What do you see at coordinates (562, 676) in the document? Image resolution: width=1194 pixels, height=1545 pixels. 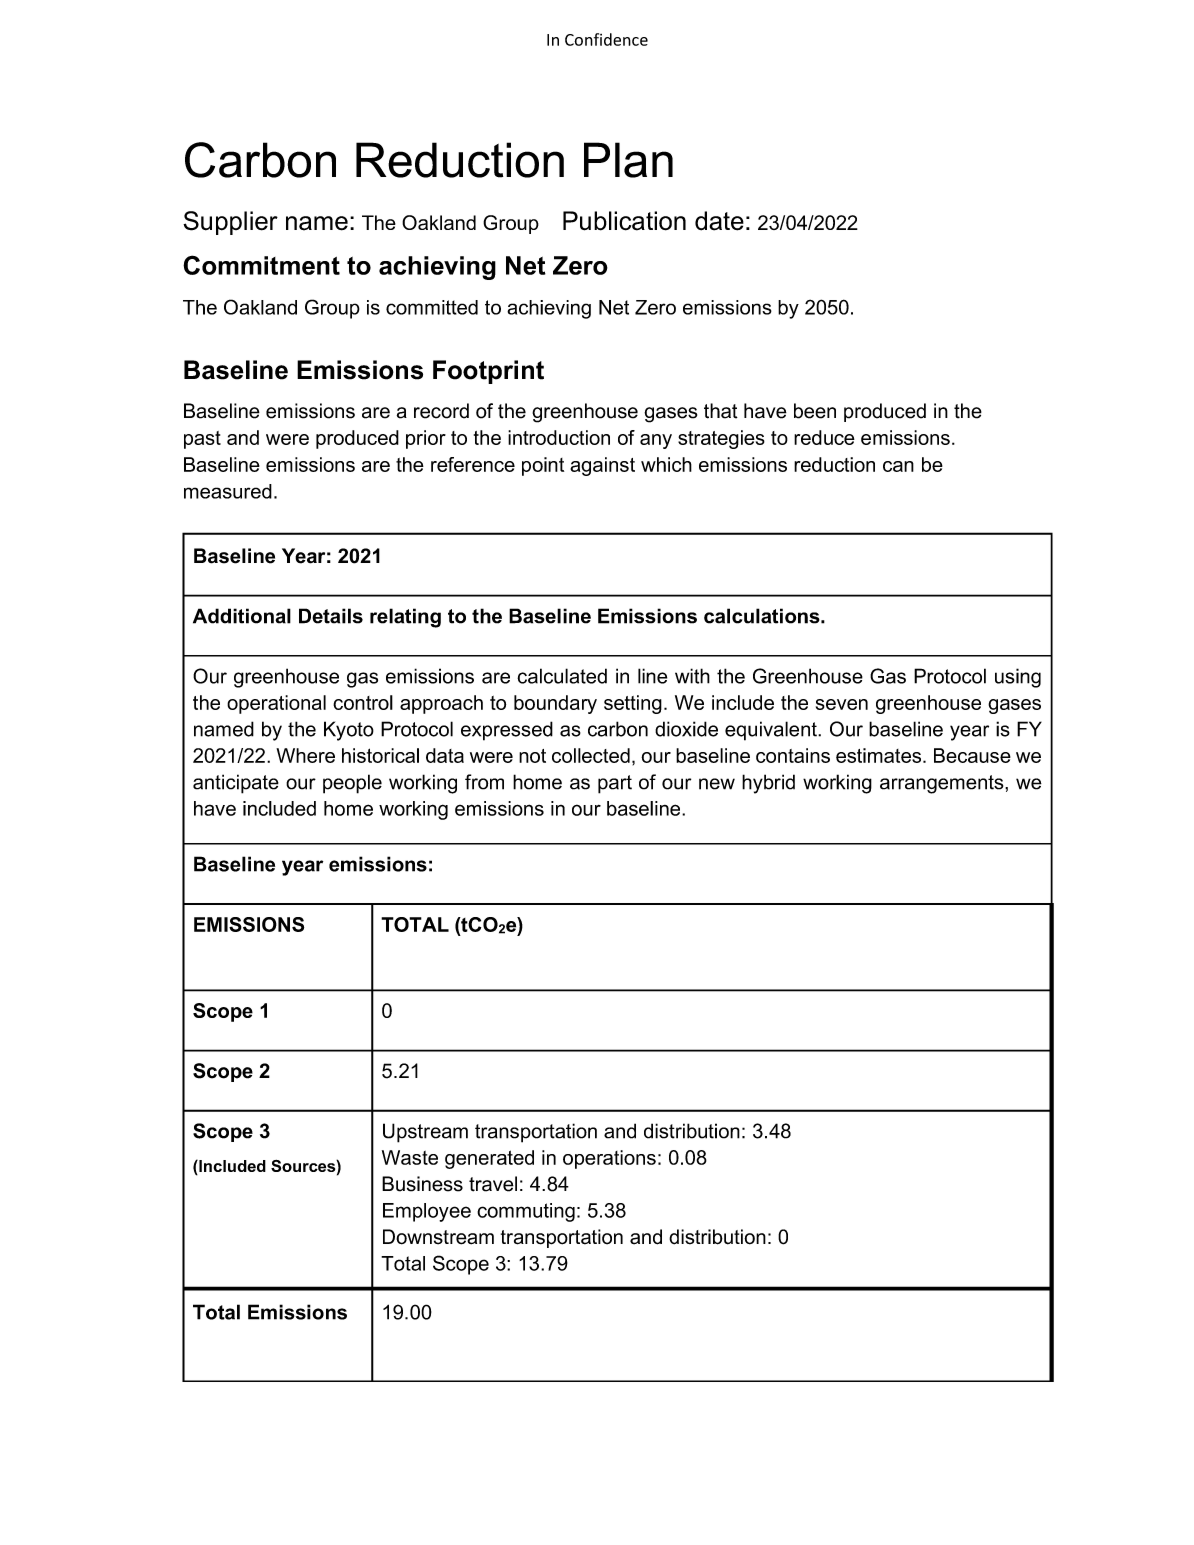 I see `calculated` at bounding box center [562, 676].
